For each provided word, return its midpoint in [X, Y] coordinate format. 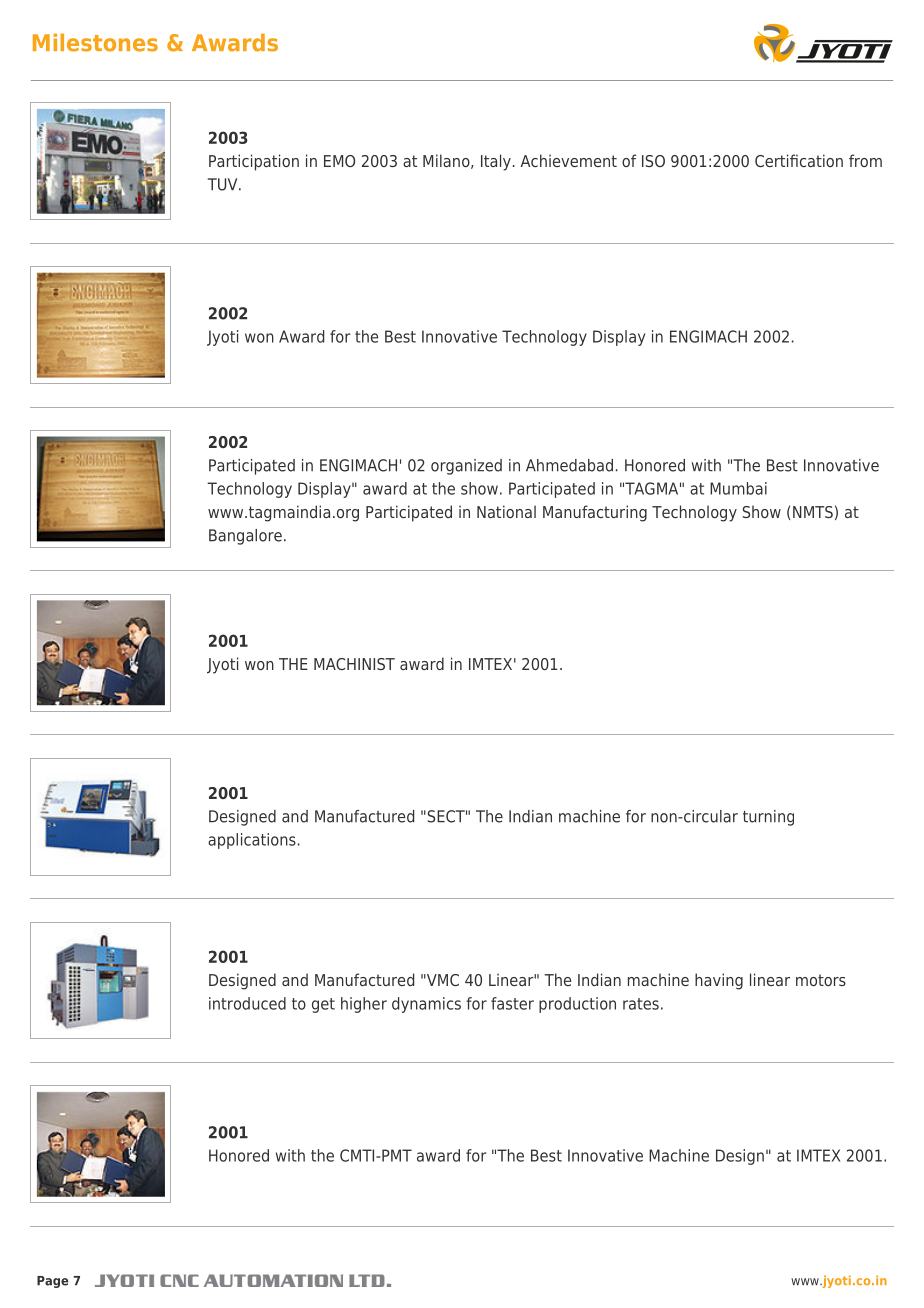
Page [52, 1282]
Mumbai [738, 488]
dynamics [426, 1005]
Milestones [95, 42]
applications [252, 841]
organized [466, 467]
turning [768, 818]
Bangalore [245, 537]
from [865, 160]
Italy [496, 162]
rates [641, 1004]
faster [512, 1003]
